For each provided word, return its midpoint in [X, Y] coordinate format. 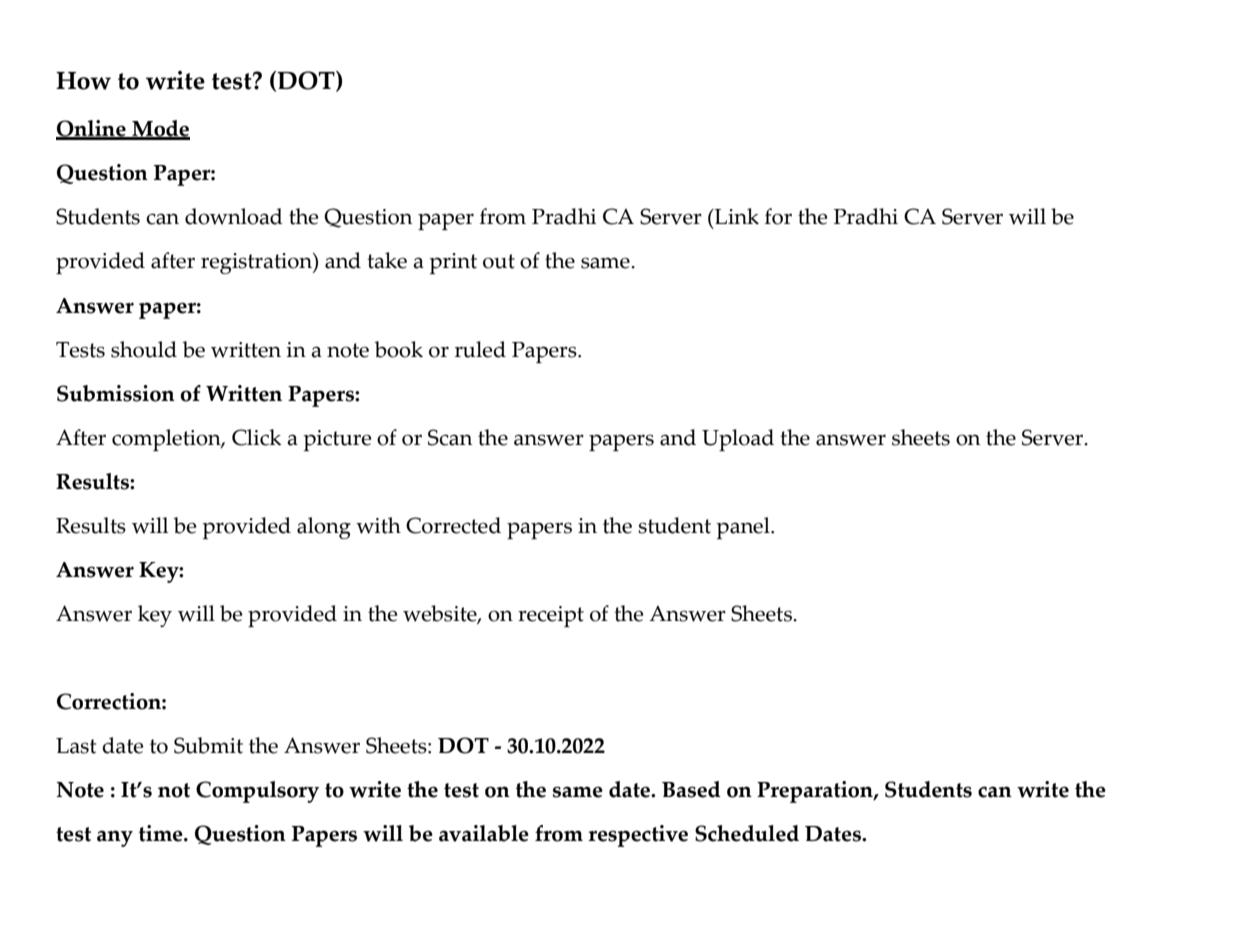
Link [736, 216]
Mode [160, 129]
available [484, 833]
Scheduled [747, 833]
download [234, 216]
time [162, 833]
